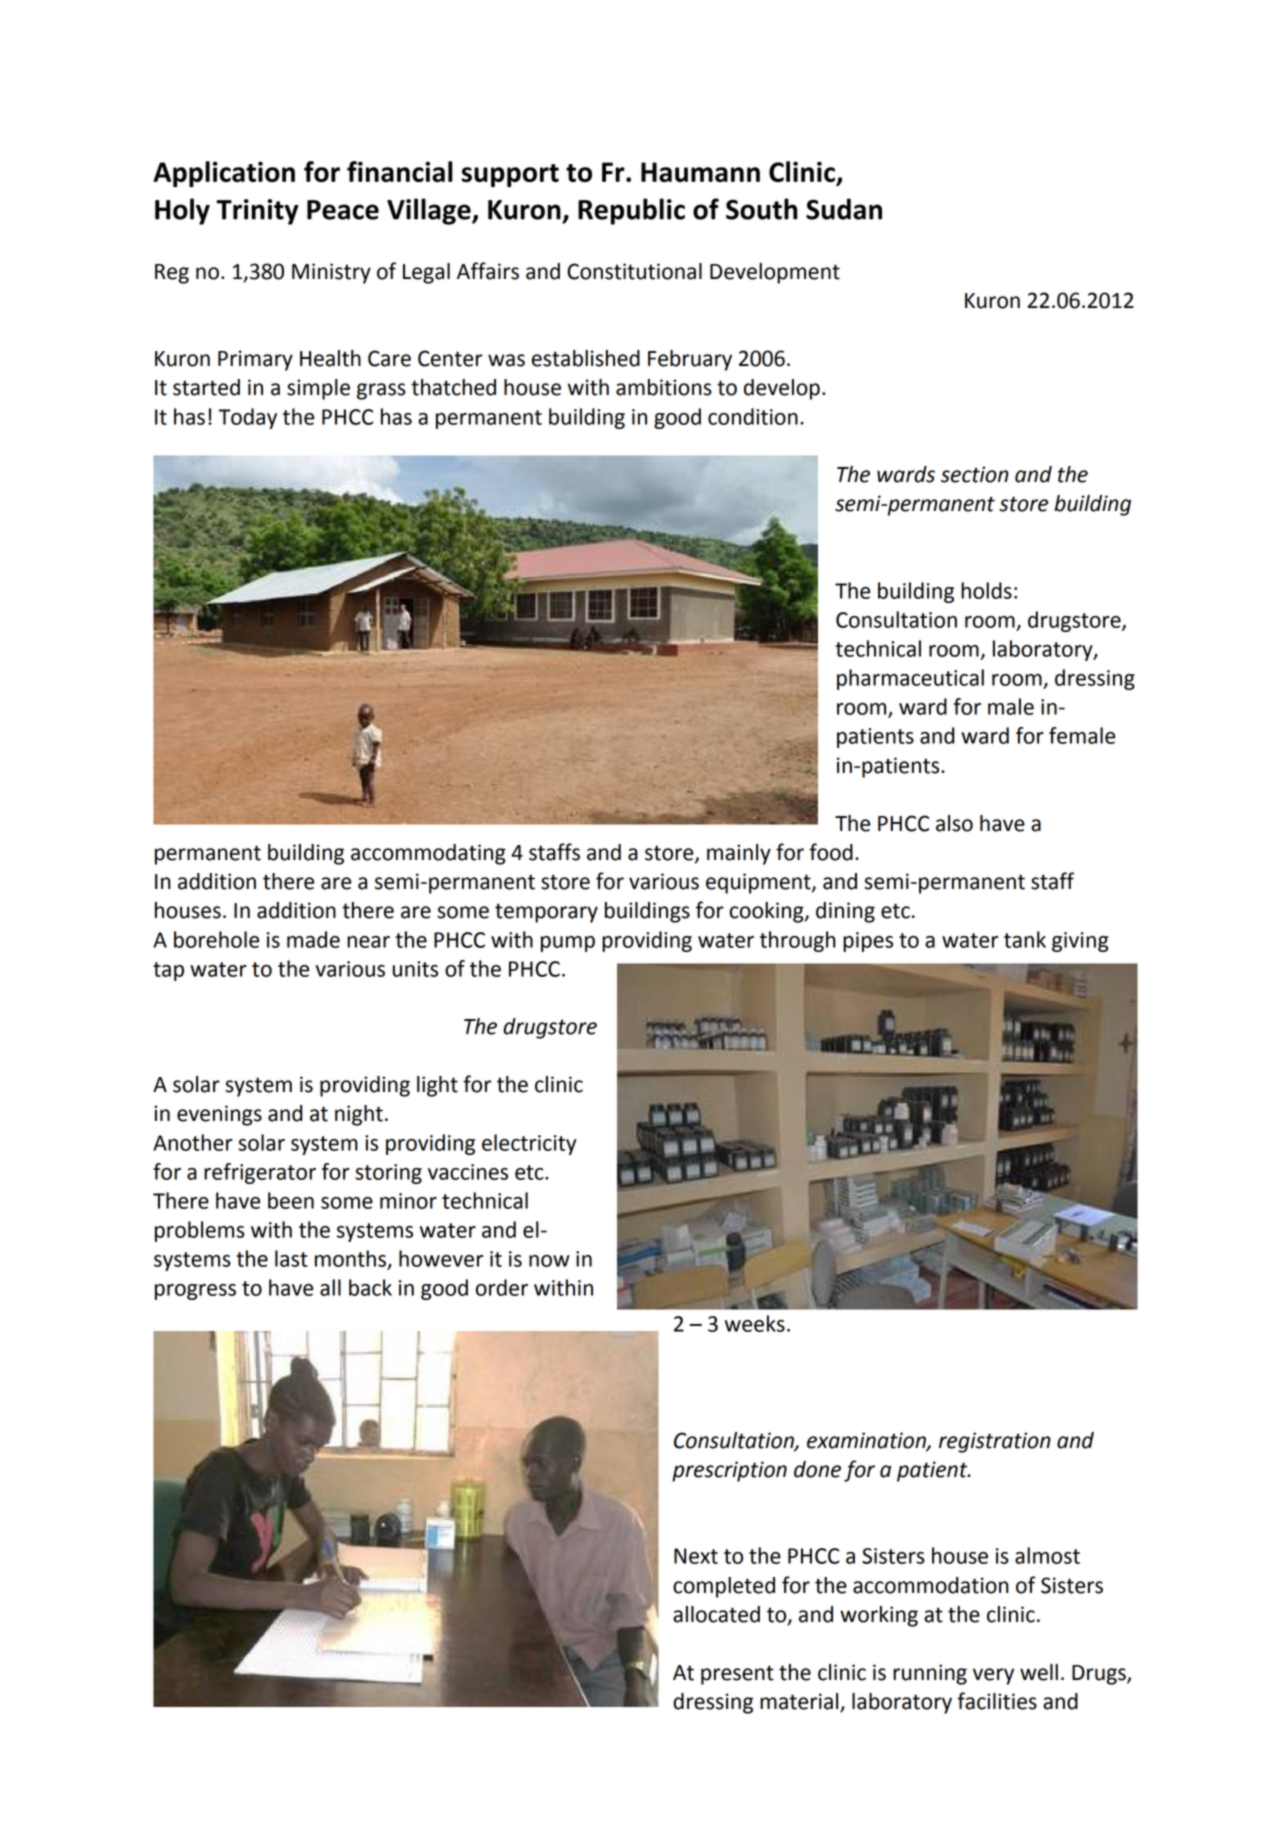 The width and height of the image is (1288, 1822). What do you see at coordinates (716, 1614) in the image?
I see `allocated` at bounding box center [716, 1614].
